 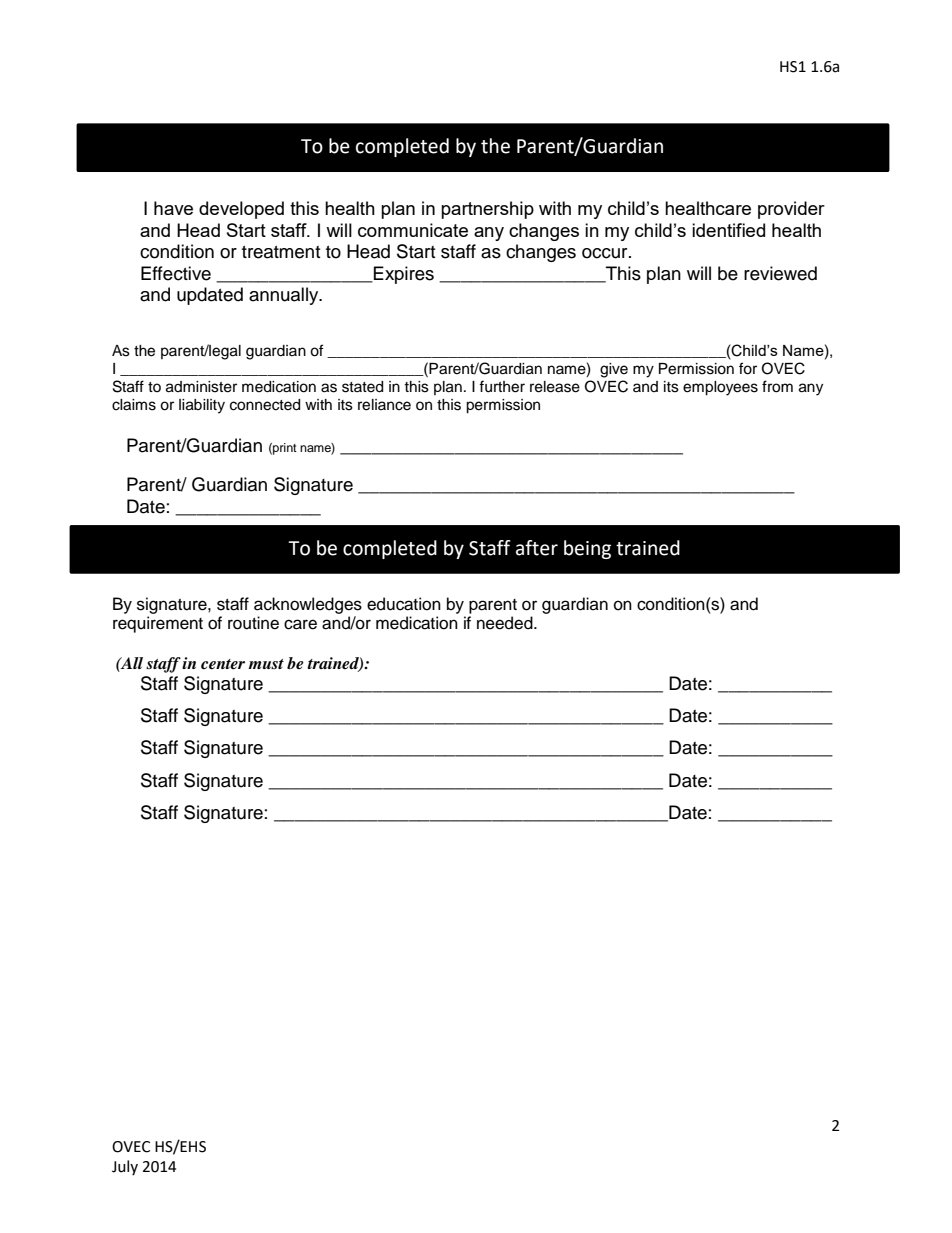 I want to click on must, so click(x=266, y=664).
